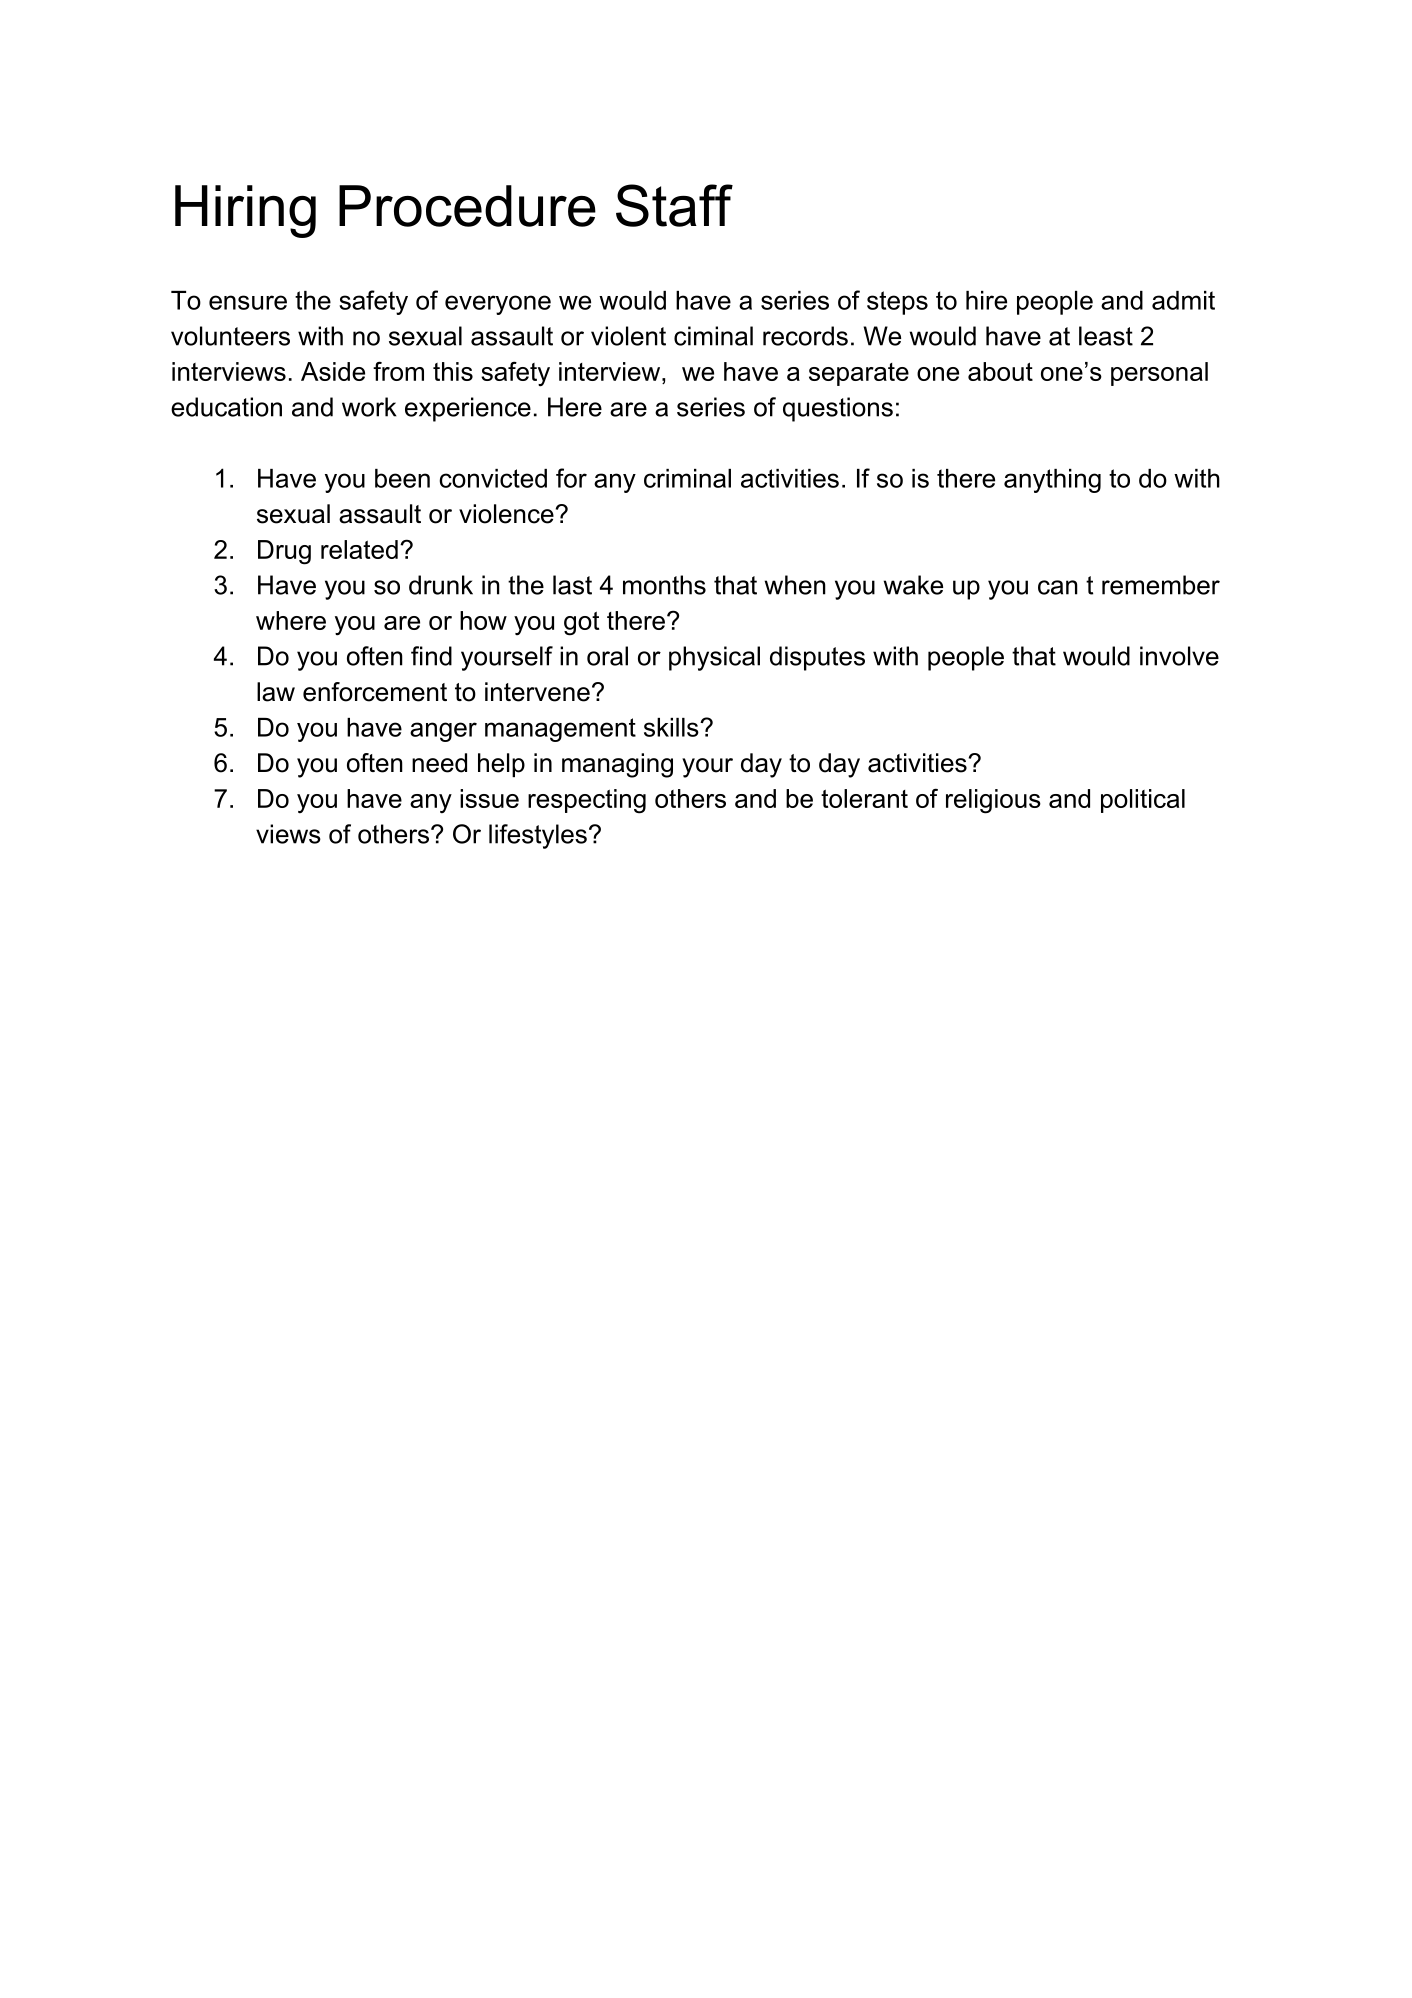 This page has width=1412, height=1998. Describe the element at coordinates (489, 798) in the page. I see `issue` at that location.
